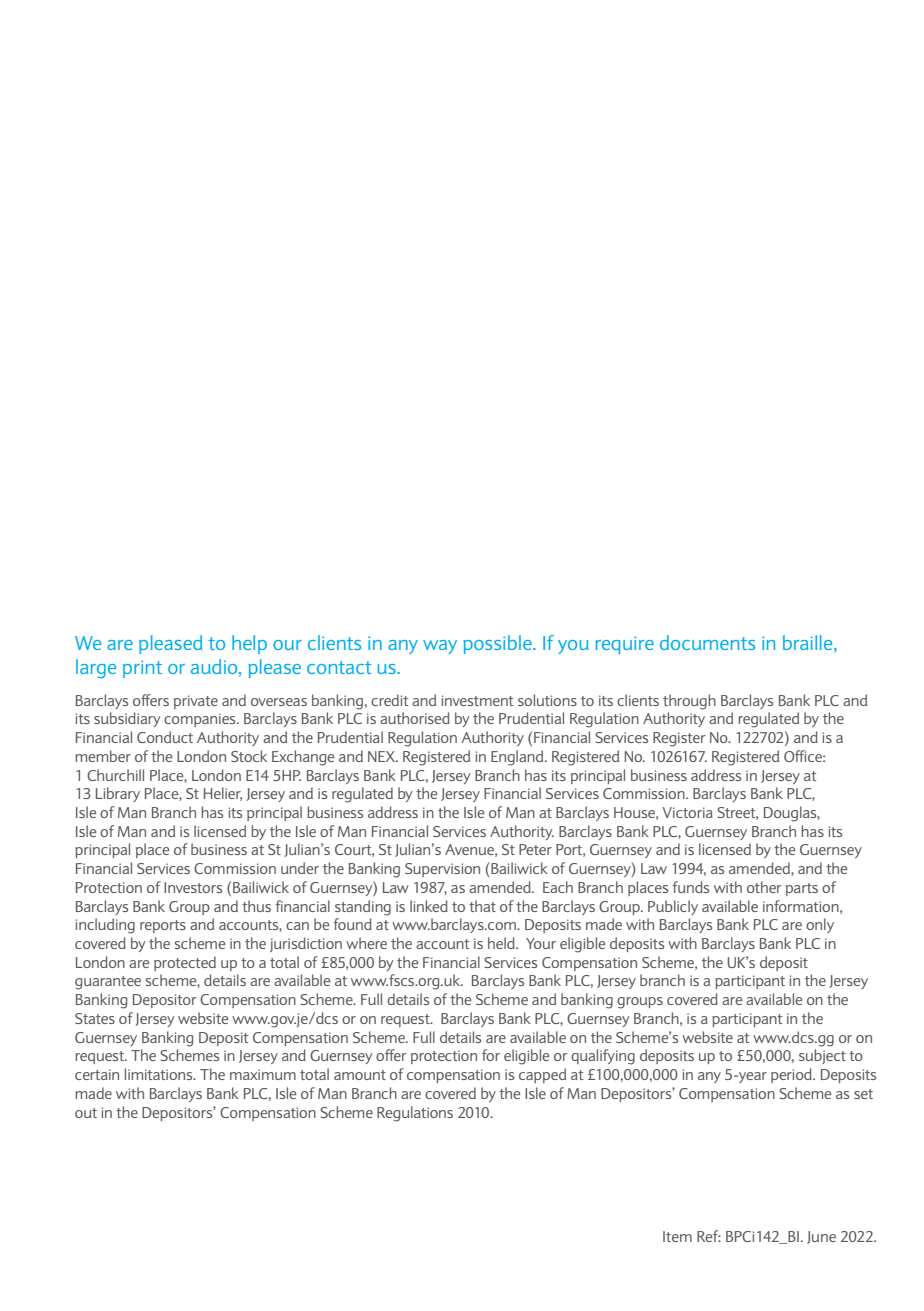 The width and height of the screenshot is (924, 1311). What do you see at coordinates (822, 1056) in the screenshot?
I see `subject` at bounding box center [822, 1056].
